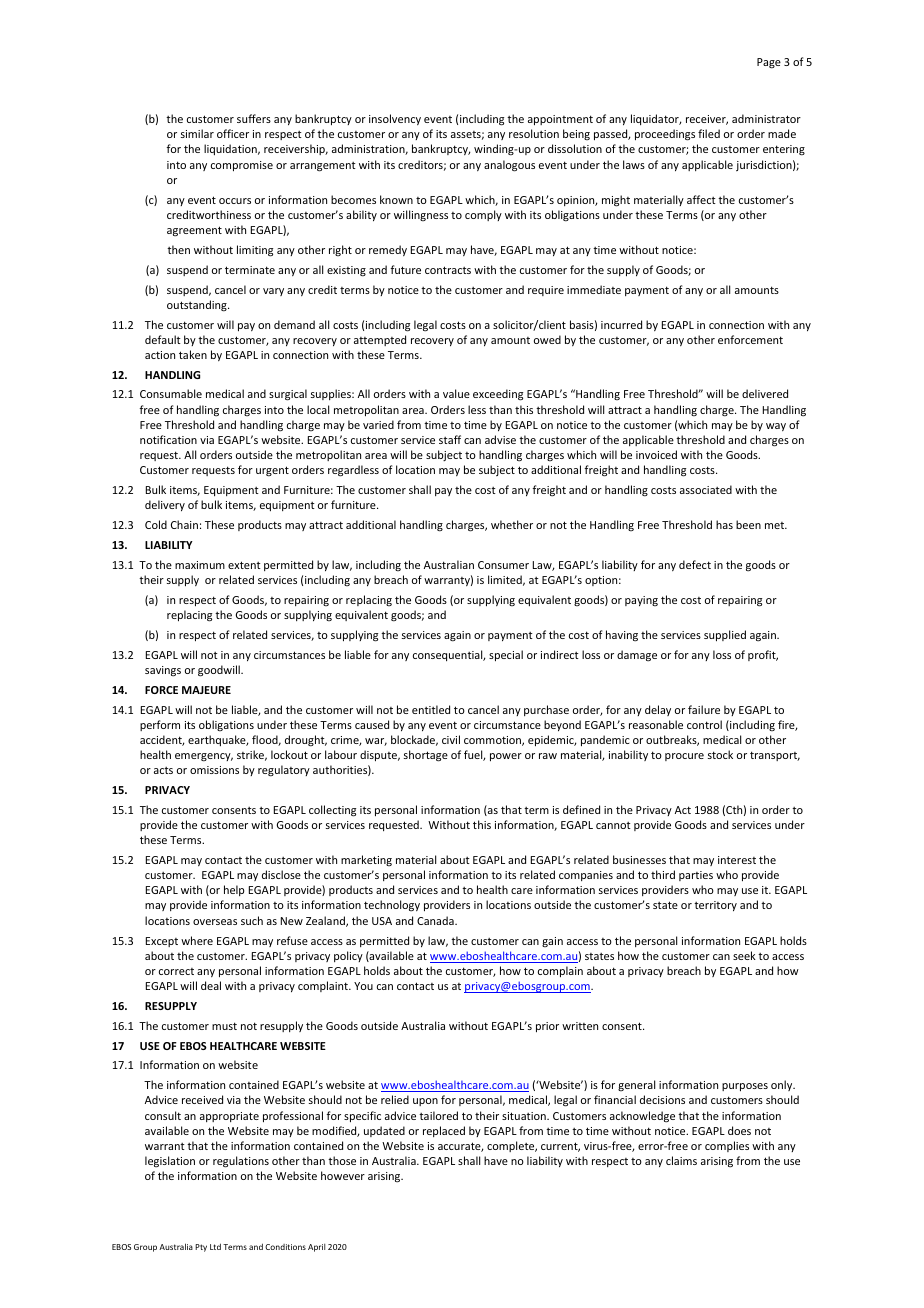 The width and height of the image is (924, 1308). I want to click on value, so click(456, 393).
